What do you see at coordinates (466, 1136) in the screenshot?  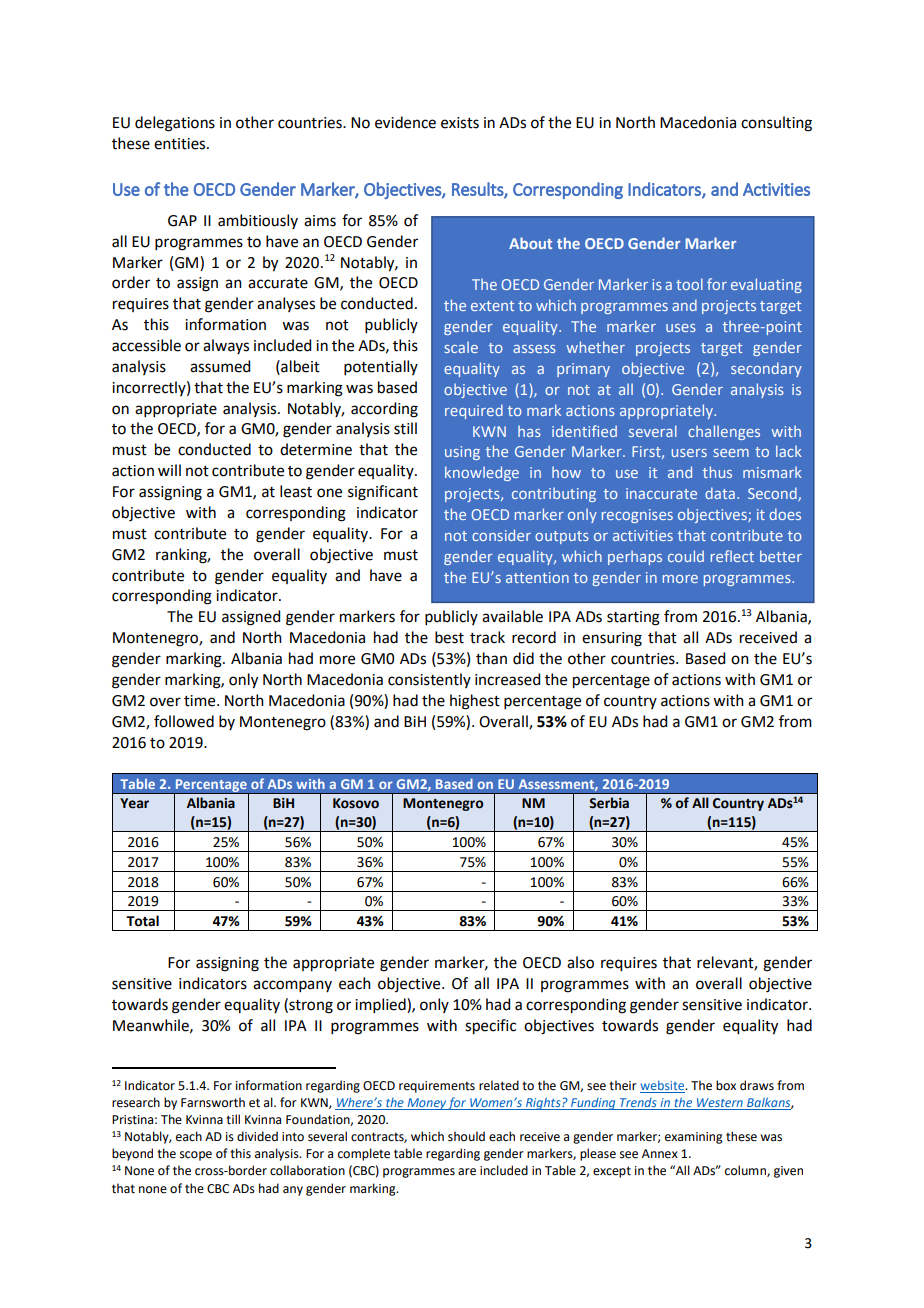 I see `should` at bounding box center [466, 1136].
